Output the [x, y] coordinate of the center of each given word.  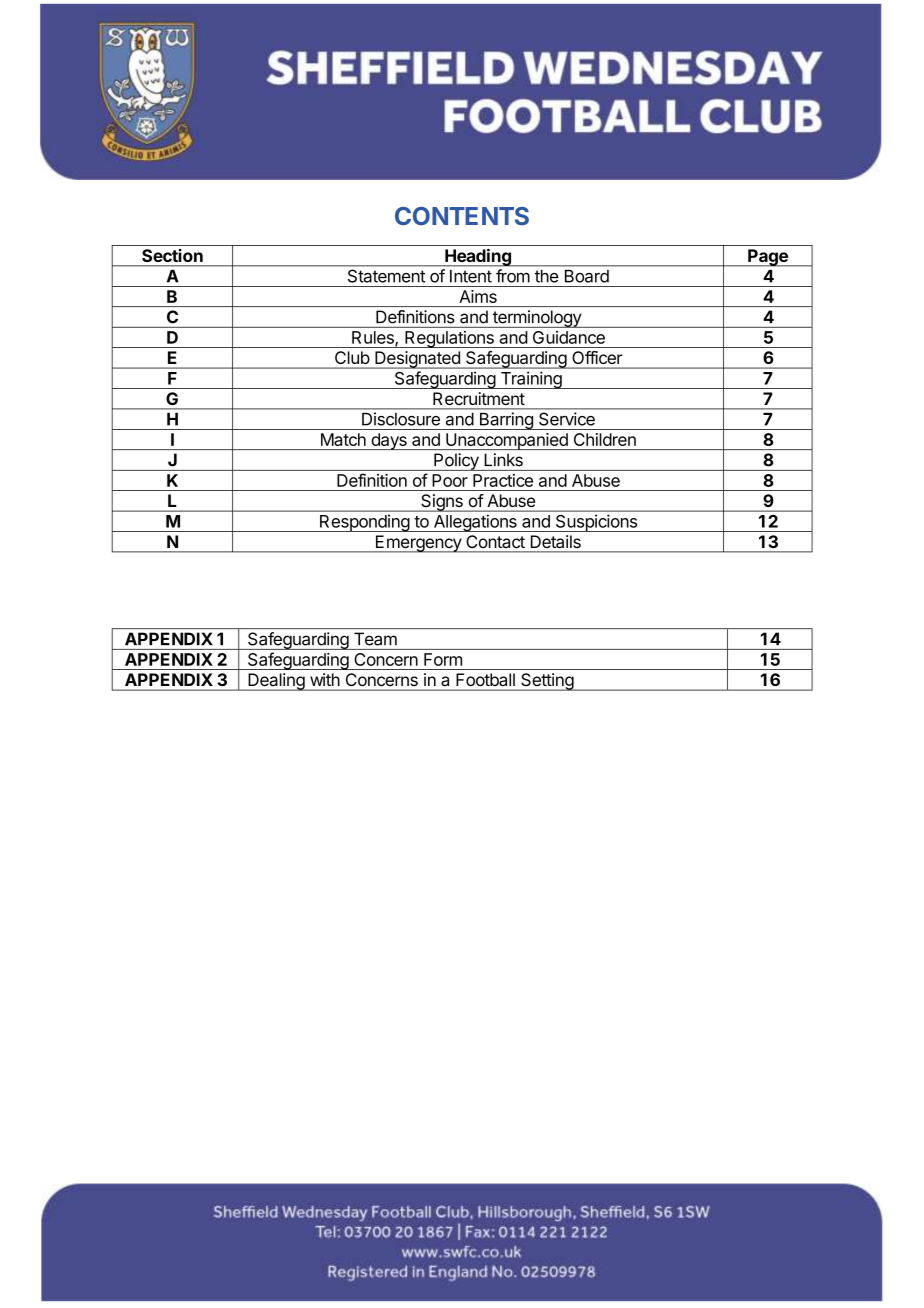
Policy [456, 462]
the [546, 276]
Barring [506, 421]
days [389, 441]
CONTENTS [462, 216]
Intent [471, 276]
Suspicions [596, 523]
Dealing [276, 682]
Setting [547, 682]
